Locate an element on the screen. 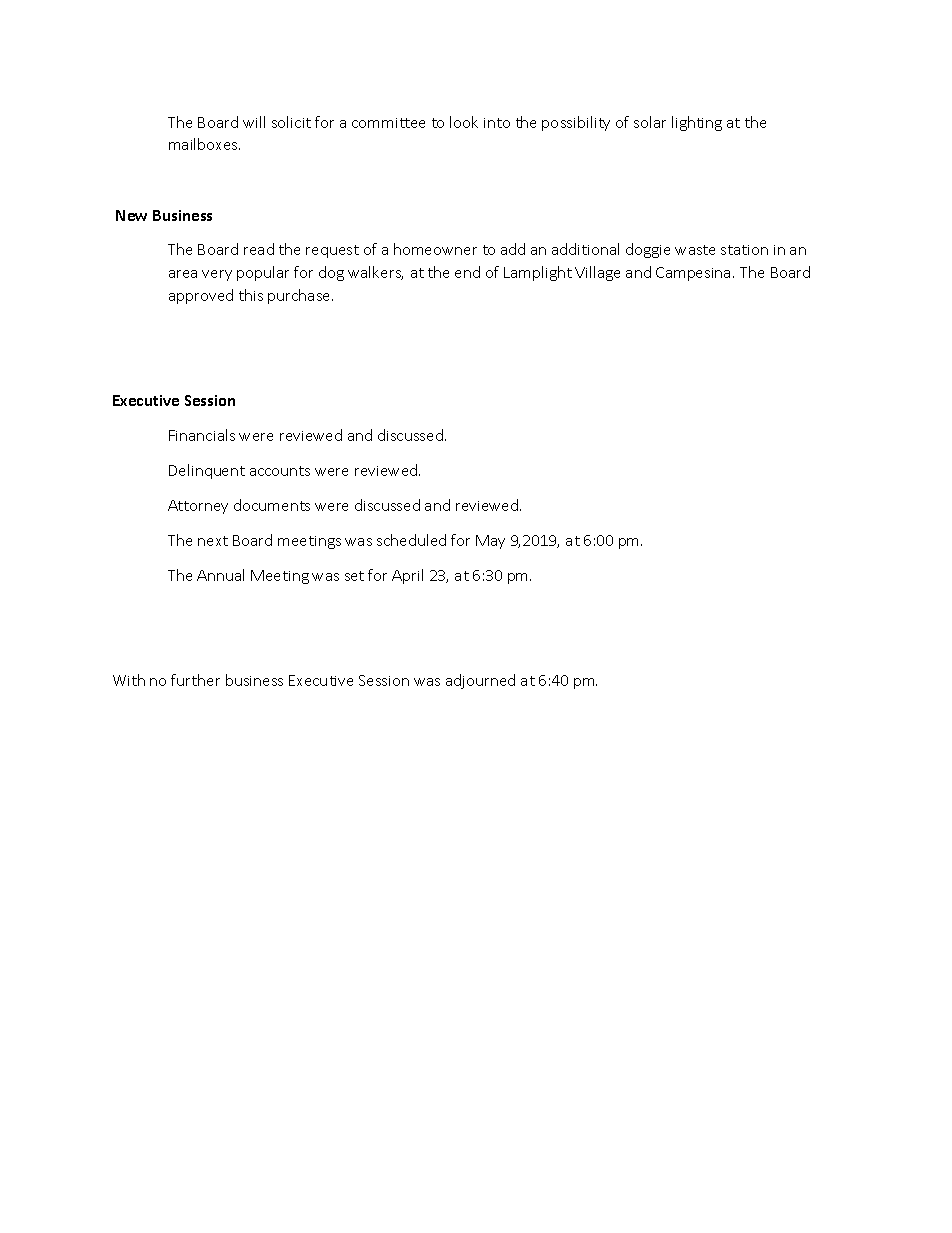 The height and width of the screenshot is (1233, 952). Village is located at coordinates (597, 273).
